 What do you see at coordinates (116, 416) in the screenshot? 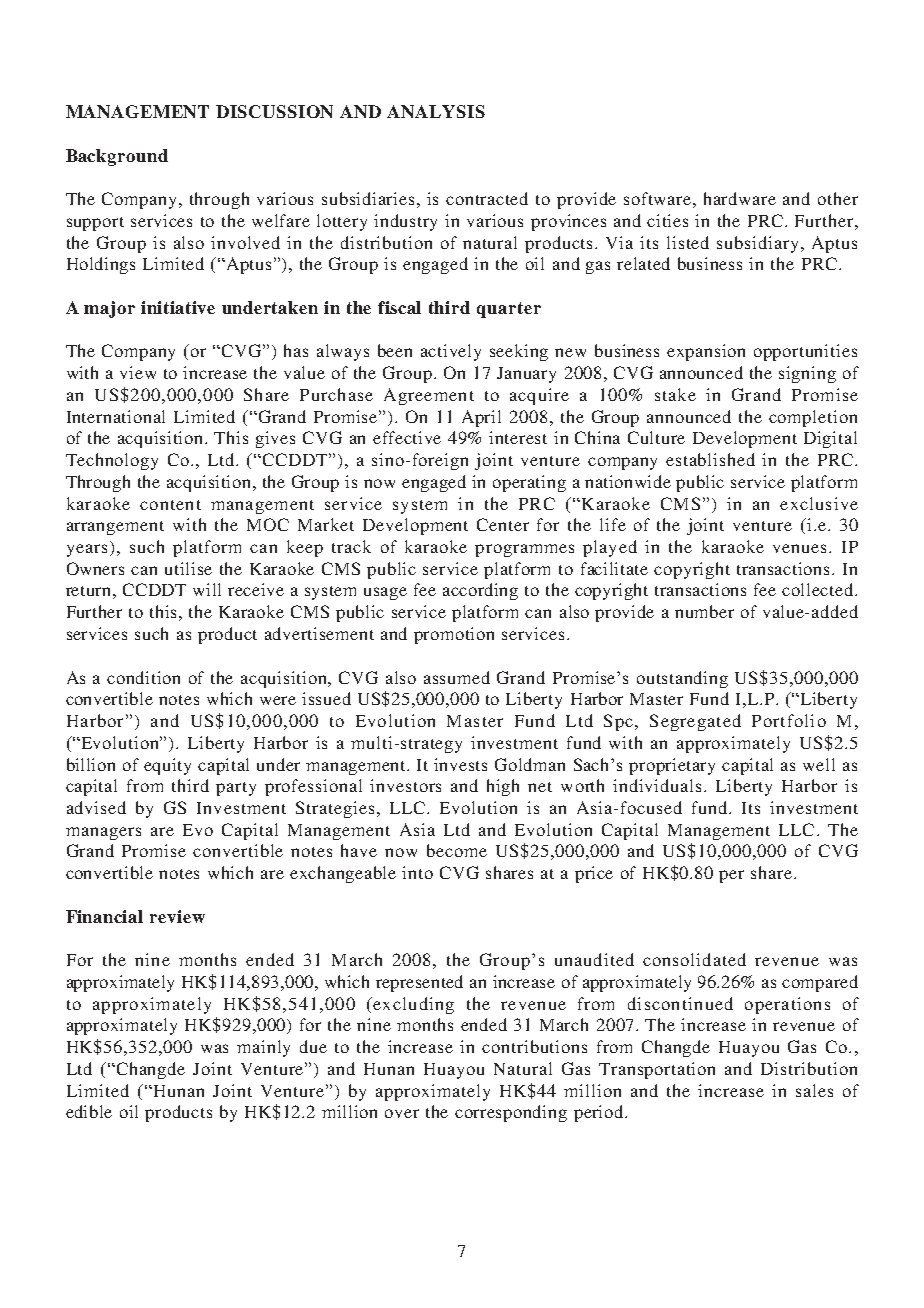
I see `International` at bounding box center [116, 416].
